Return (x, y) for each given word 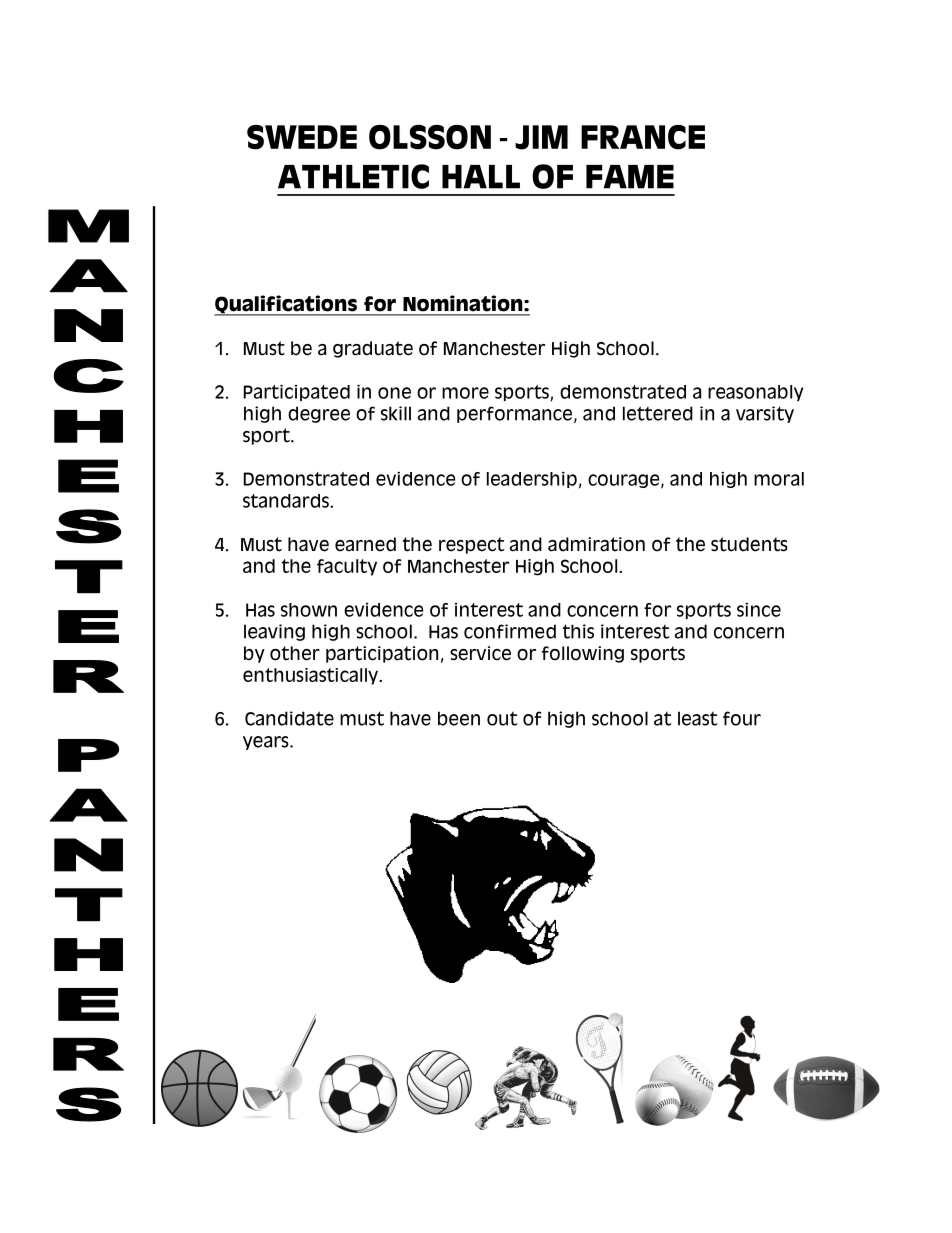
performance (516, 414)
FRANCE (643, 137)
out (502, 719)
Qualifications (287, 305)
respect (472, 545)
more (465, 393)
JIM (541, 137)
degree (319, 414)
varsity (765, 414)
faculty (347, 567)
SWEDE (302, 137)
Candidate (289, 718)
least (698, 718)
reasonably (755, 393)
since (759, 610)
